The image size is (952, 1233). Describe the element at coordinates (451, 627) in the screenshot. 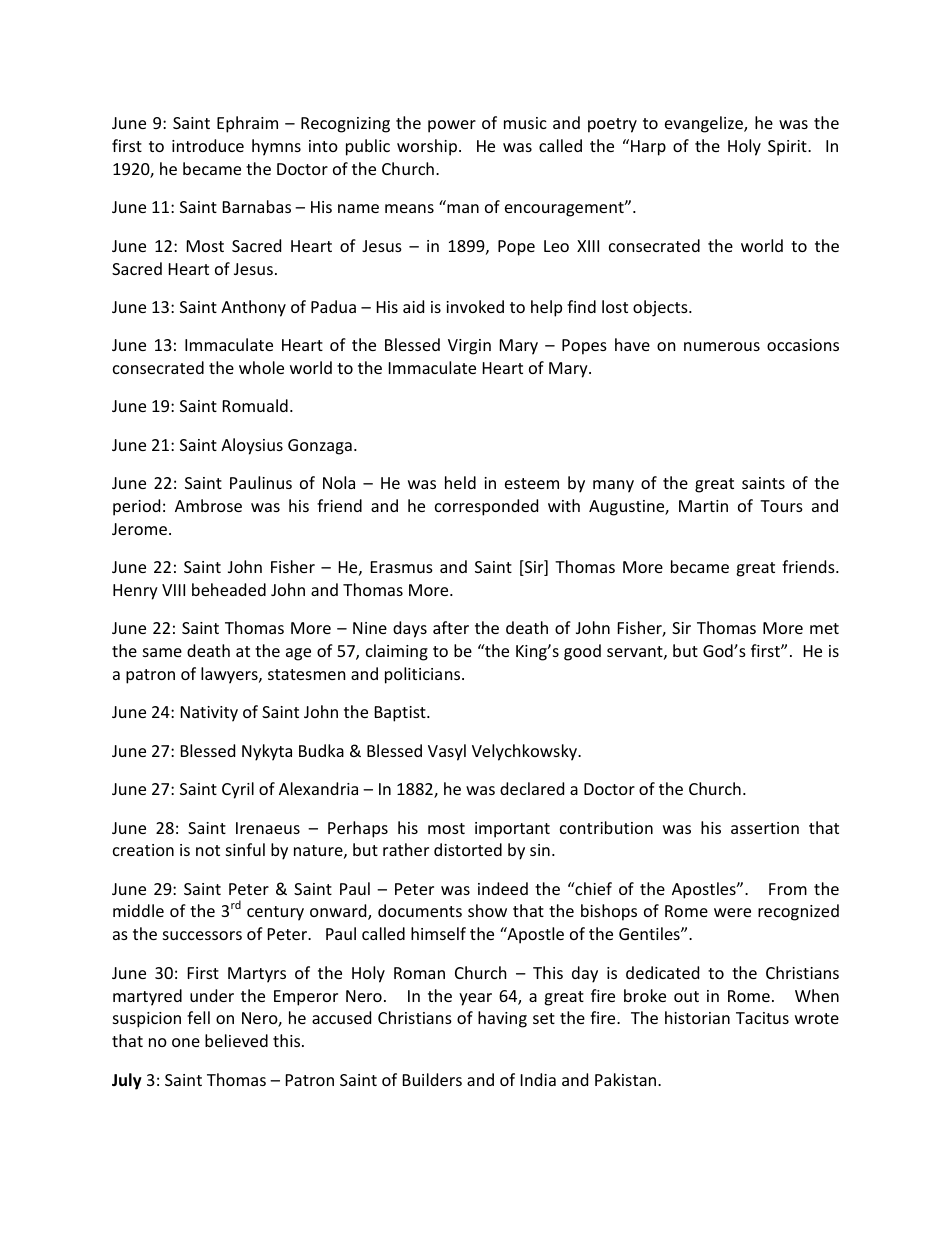

I see `after` at that location.
